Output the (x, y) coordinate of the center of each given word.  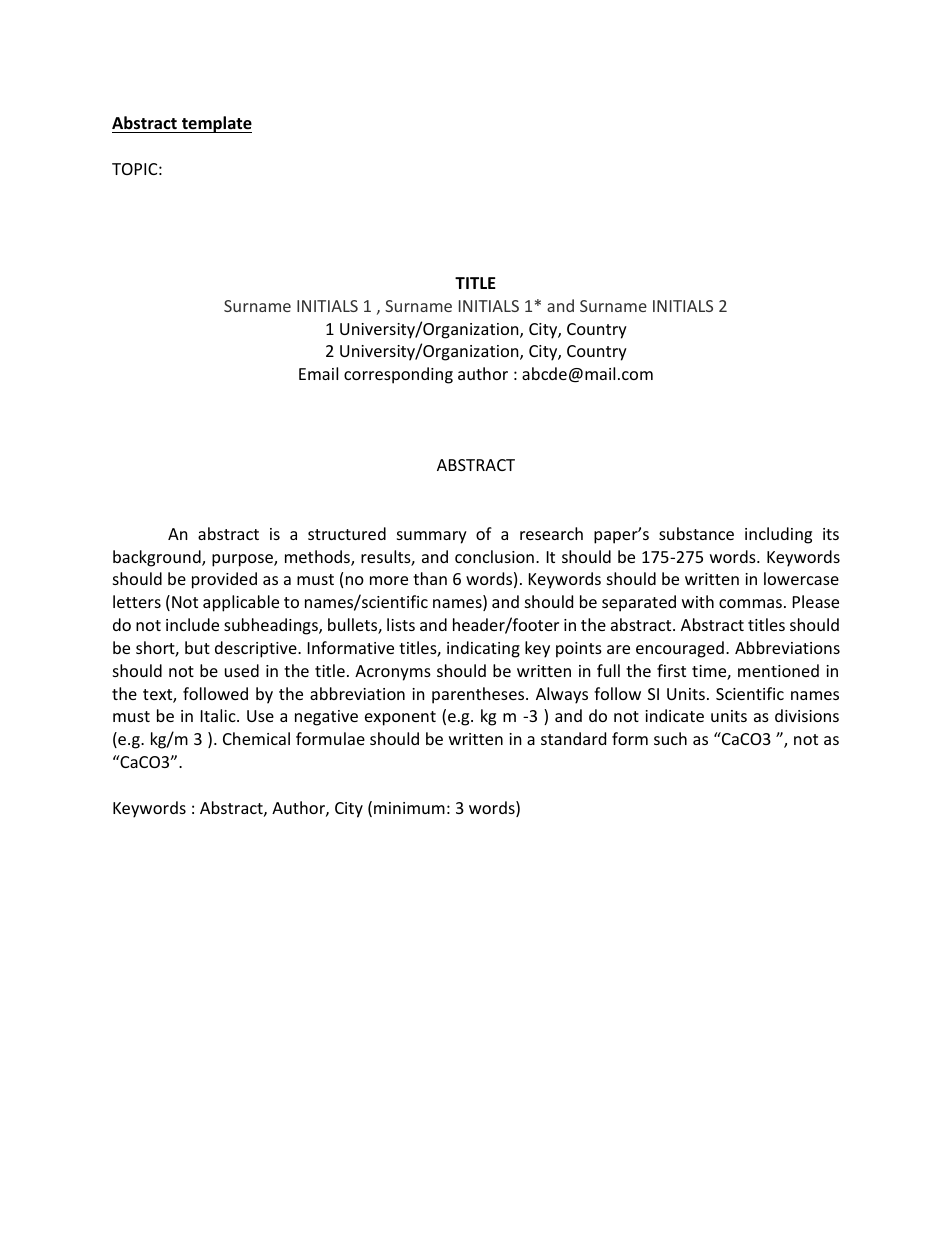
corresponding (398, 375)
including (778, 535)
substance (696, 533)
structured (347, 533)
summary (432, 537)
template (215, 124)
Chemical (256, 738)
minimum (409, 808)
